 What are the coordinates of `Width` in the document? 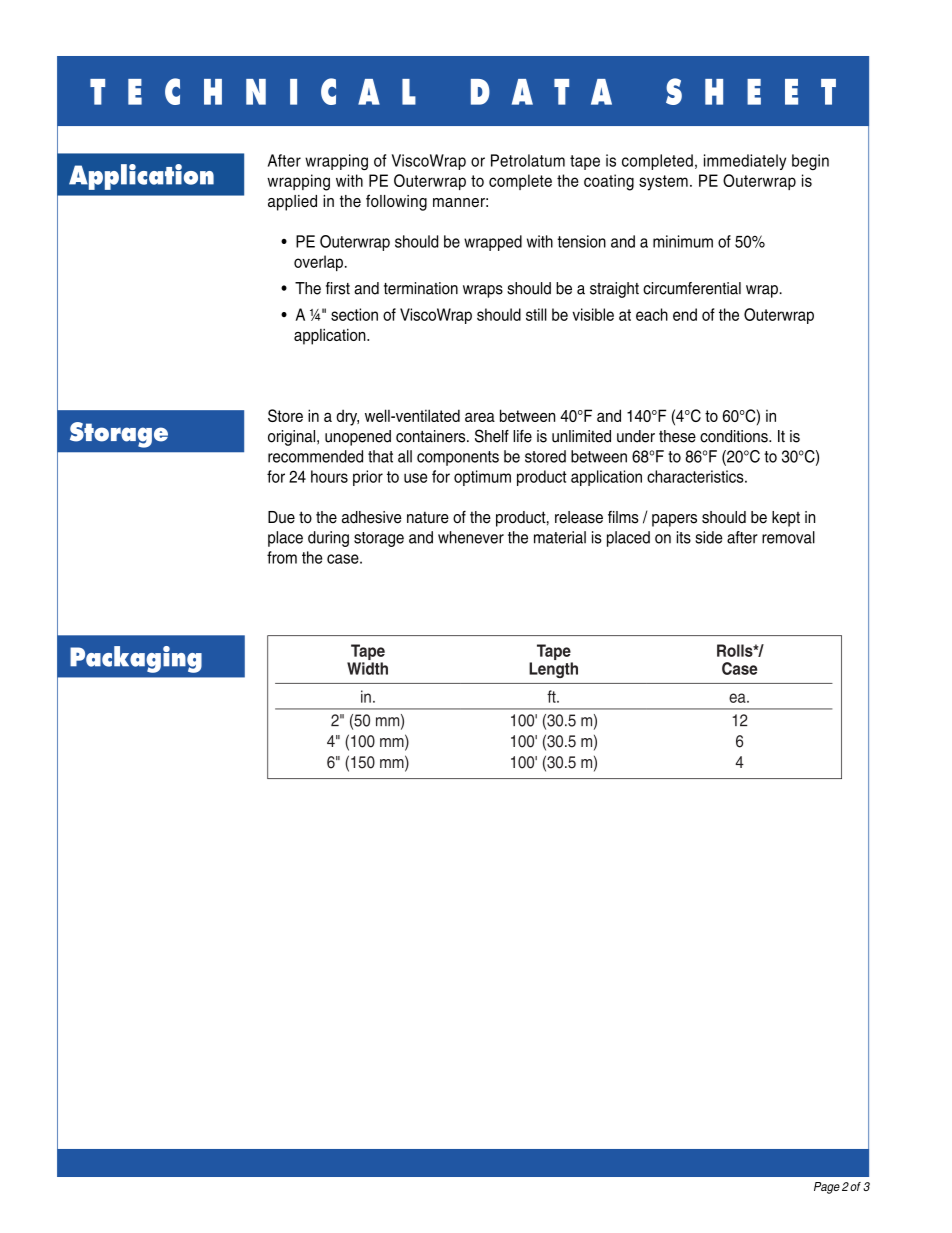 It's located at (367, 668).
